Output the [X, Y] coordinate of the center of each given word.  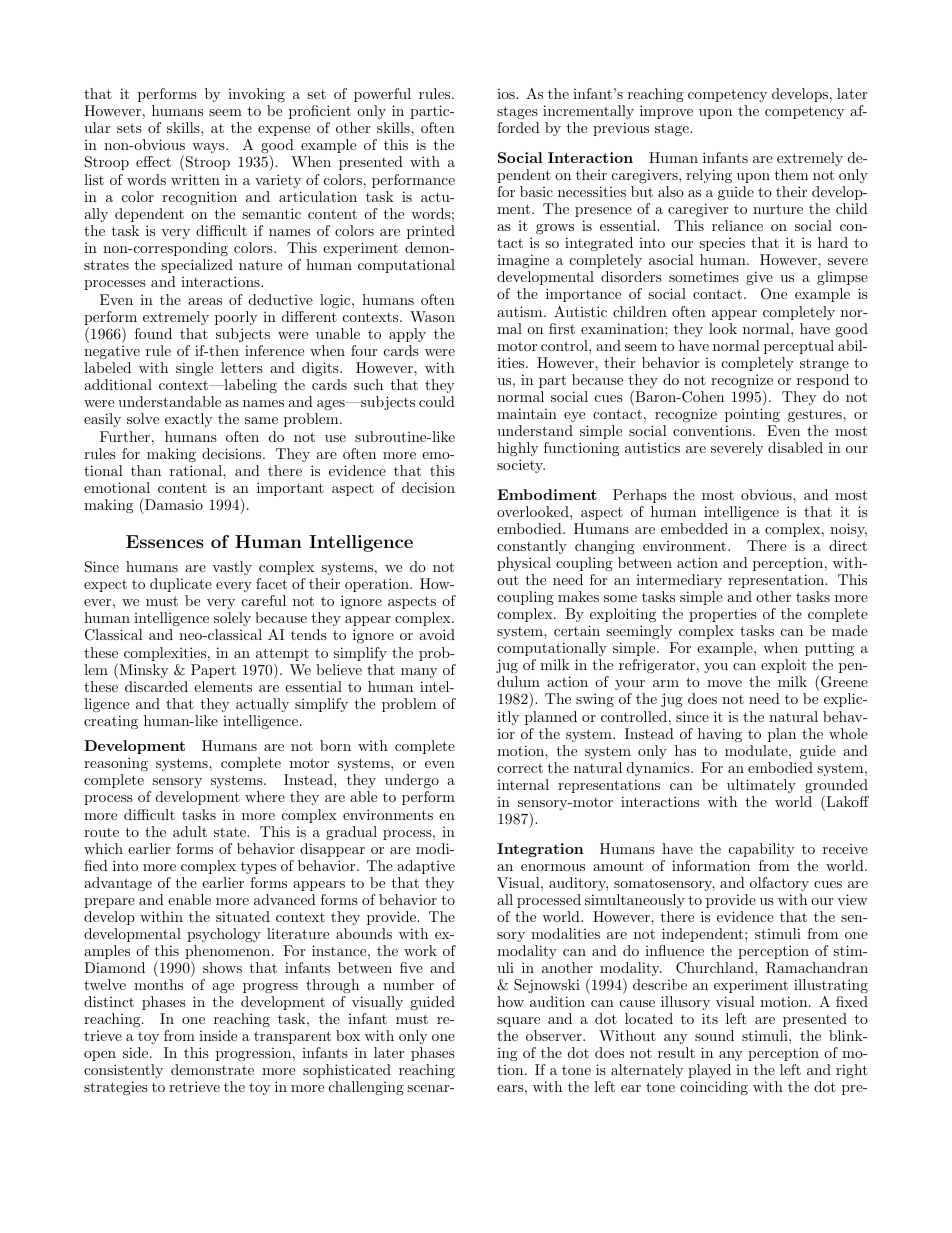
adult [190, 831]
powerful [382, 95]
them [792, 174]
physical [524, 564]
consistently [123, 1073]
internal [523, 784]
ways [208, 150]
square [518, 1022]
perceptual [799, 347]
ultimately [761, 786]
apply [407, 335]
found [153, 333]
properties [723, 615]
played [709, 1073]
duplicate [181, 585]
